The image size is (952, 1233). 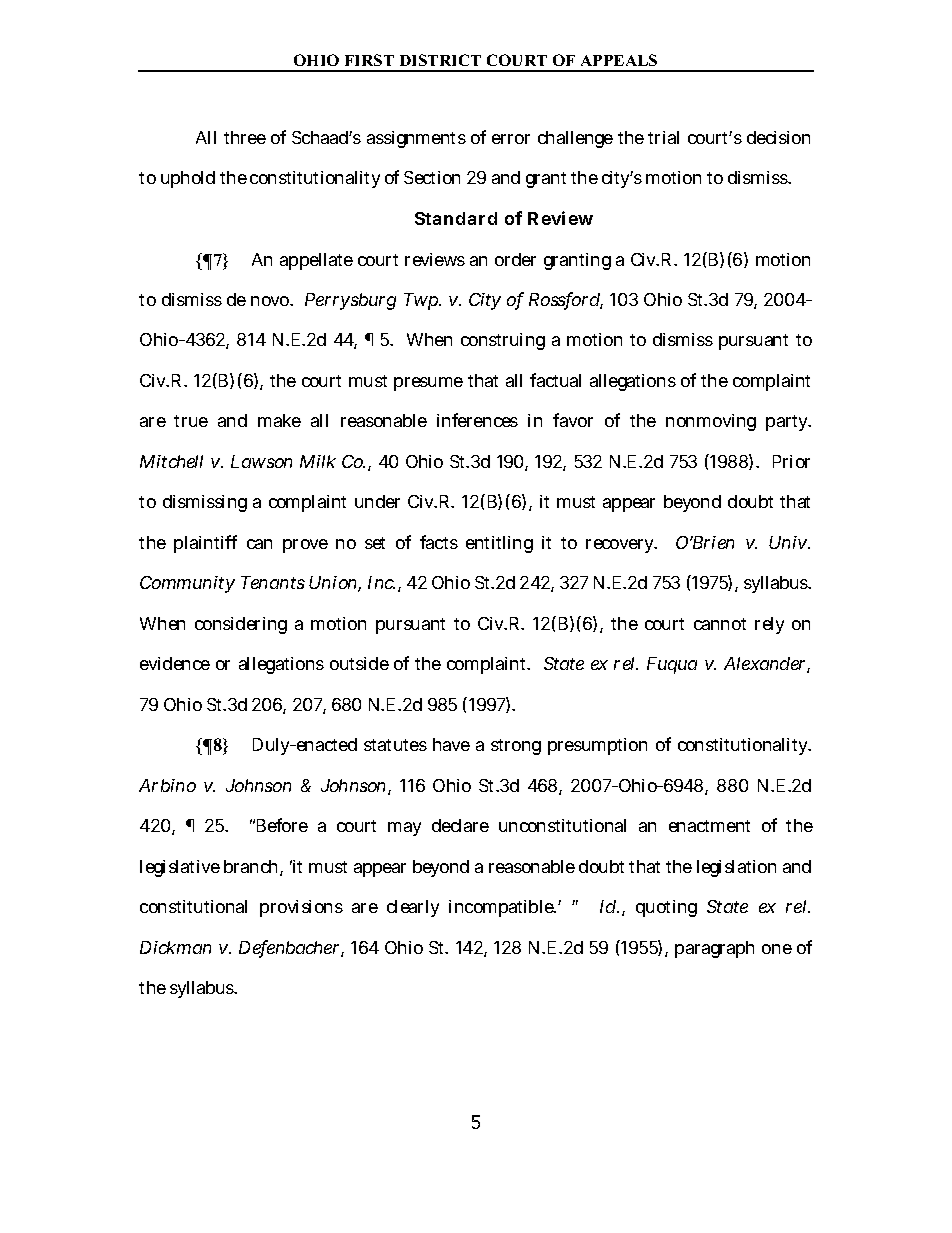 I want to click on novo, so click(x=271, y=301).
